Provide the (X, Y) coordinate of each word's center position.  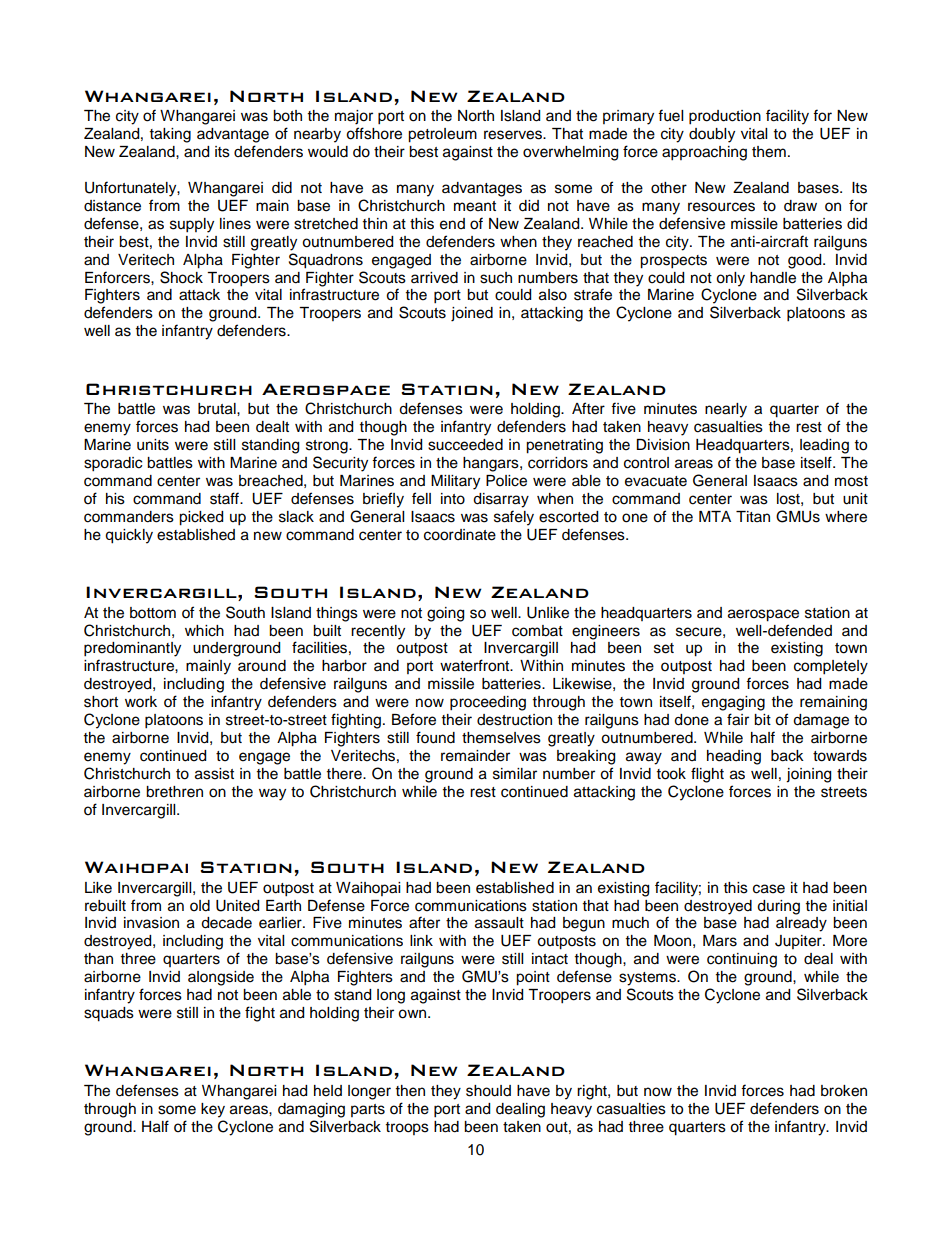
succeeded (465, 445)
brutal (218, 409)
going (445, 614)
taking (170, 135)
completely (831, 667)
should (488, 1091)
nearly (726, 410)
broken (844, 1091)
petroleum (442, 135)
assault (499, 923)
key (213, 1110)
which (204, 631)
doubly (712, 135)
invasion (151, 923)
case (769, 889)
